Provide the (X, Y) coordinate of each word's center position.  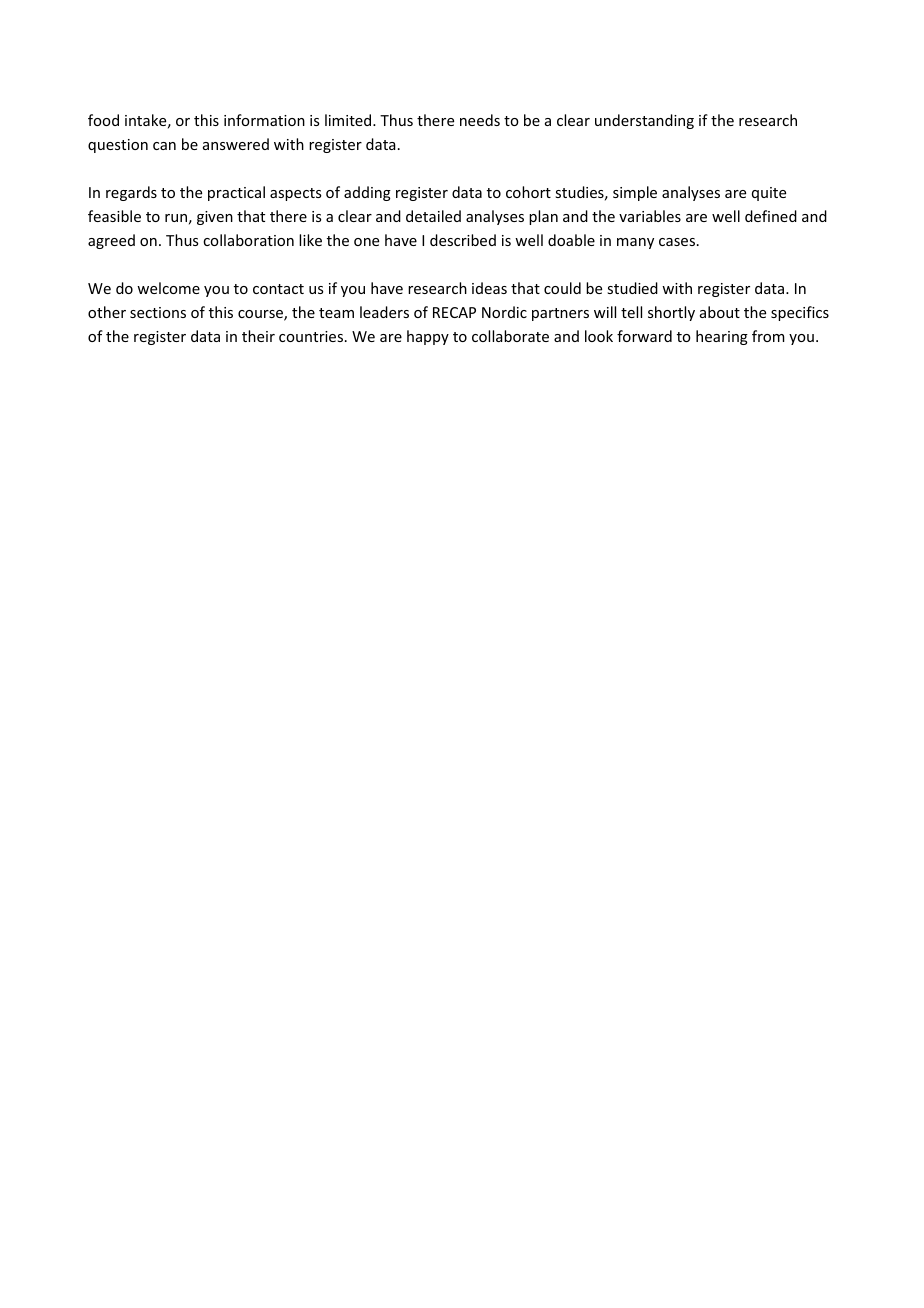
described (463, 240)
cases (677, 242)
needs (480, 120)
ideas (489, 288)
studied (632, 288)
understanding (644, 121)
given (215, 218)
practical (236, 193)
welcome (168, 288)
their (258, 336)
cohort (528, 192)
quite (769, 194)
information (264, 120)
